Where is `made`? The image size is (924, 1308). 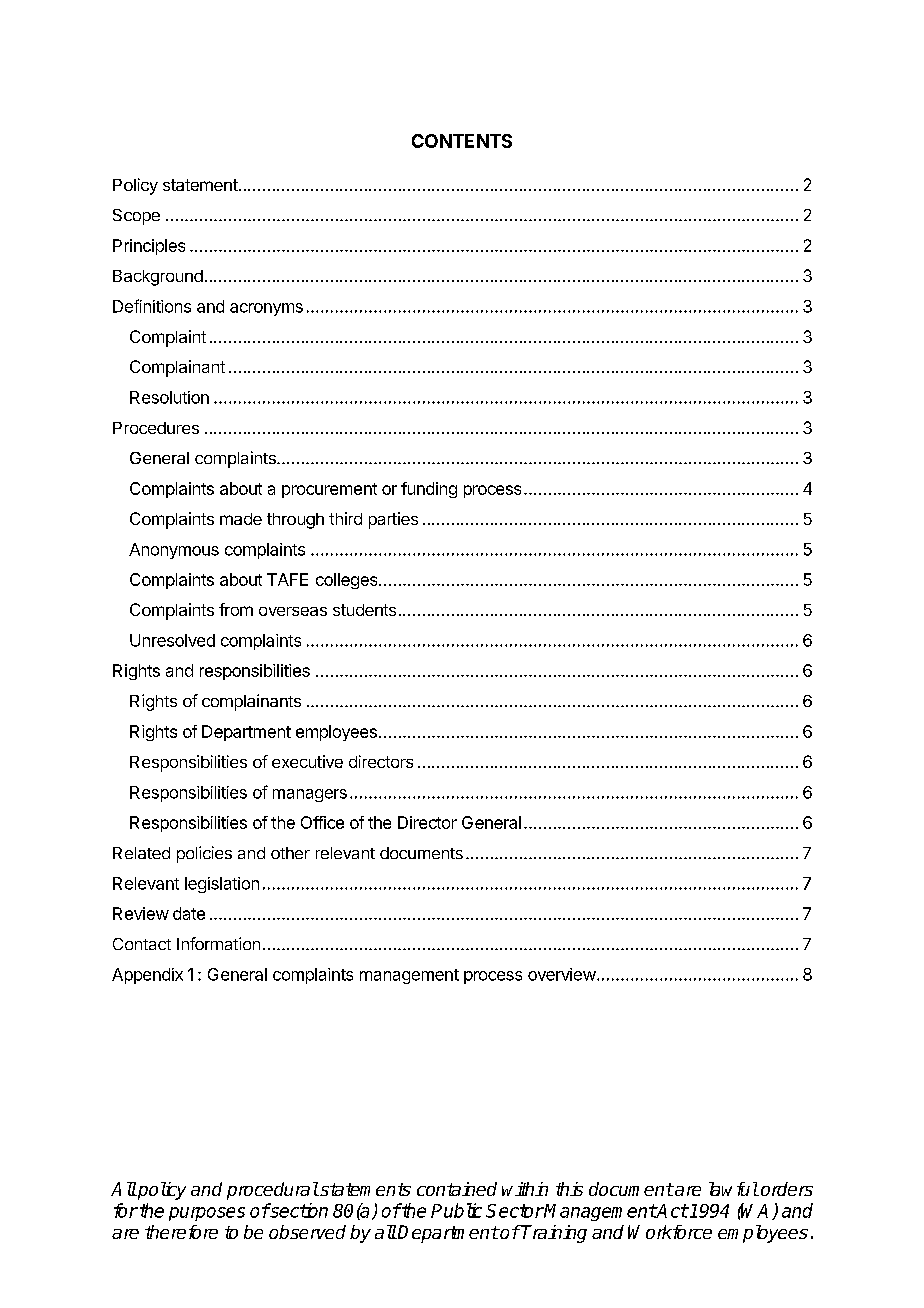
made is located at coordinates (241, 519).
